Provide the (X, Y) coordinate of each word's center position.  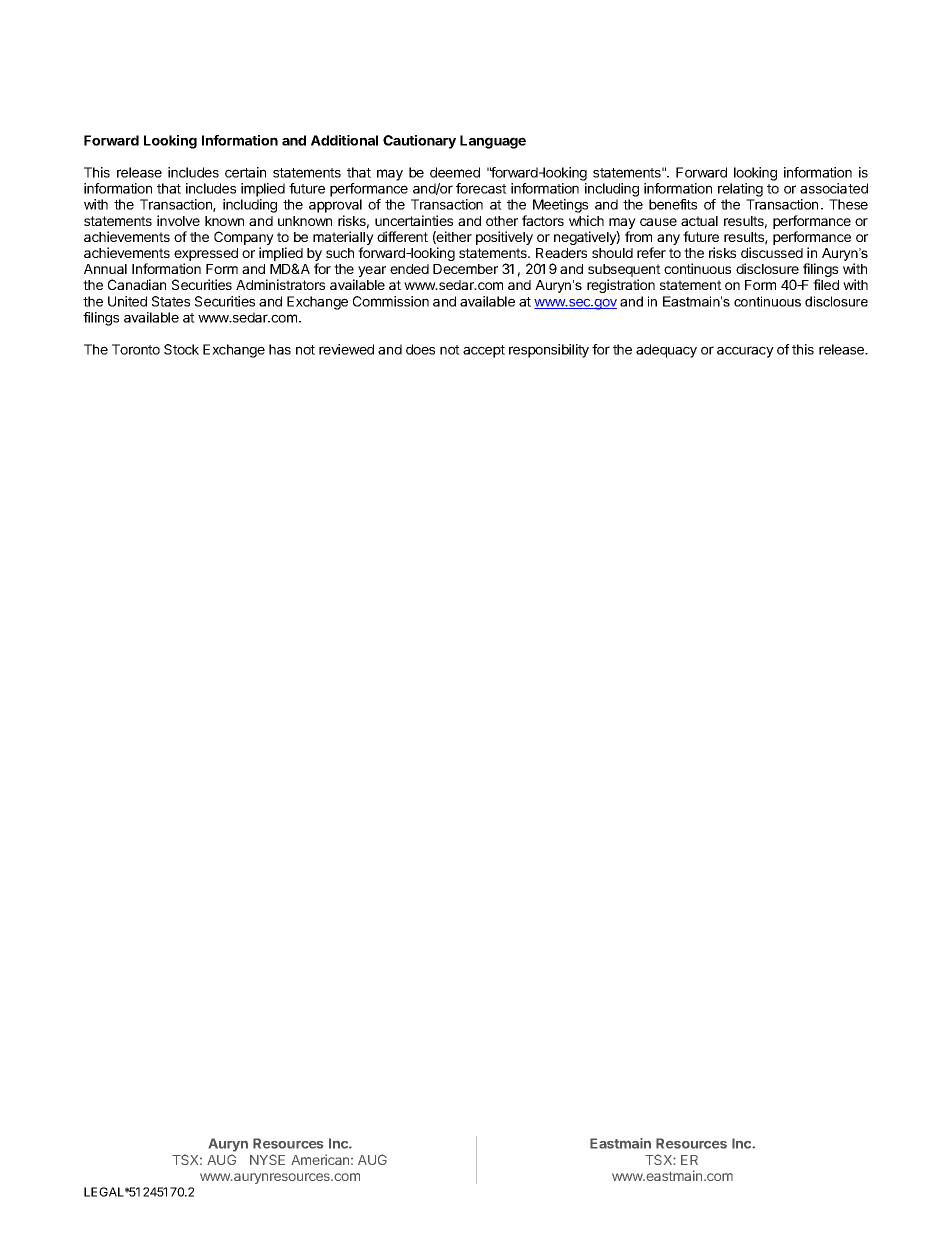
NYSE (267, 1159)
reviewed (346, 349)
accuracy (745, 352)
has (280, 349)
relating (740, 190)
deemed (455, 172)
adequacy (666, 351)
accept (484, 351)
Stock (181, 349)
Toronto (136, 349)
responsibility (549, 351)
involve (178, 220)
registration (621, 286)
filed (826, 284)
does (420, 349)
